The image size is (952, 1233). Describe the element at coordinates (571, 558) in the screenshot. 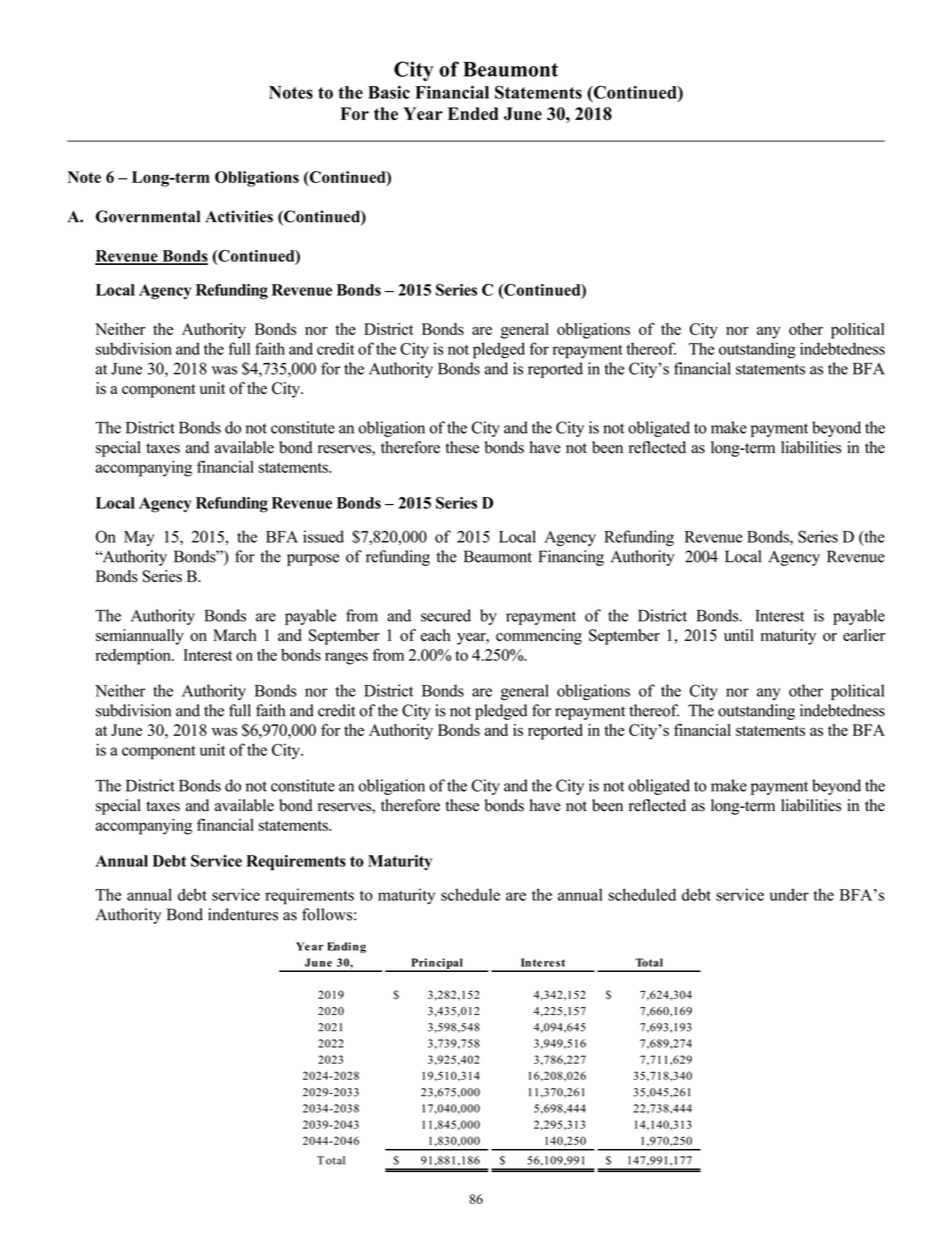

I see `Financing` at that location.
